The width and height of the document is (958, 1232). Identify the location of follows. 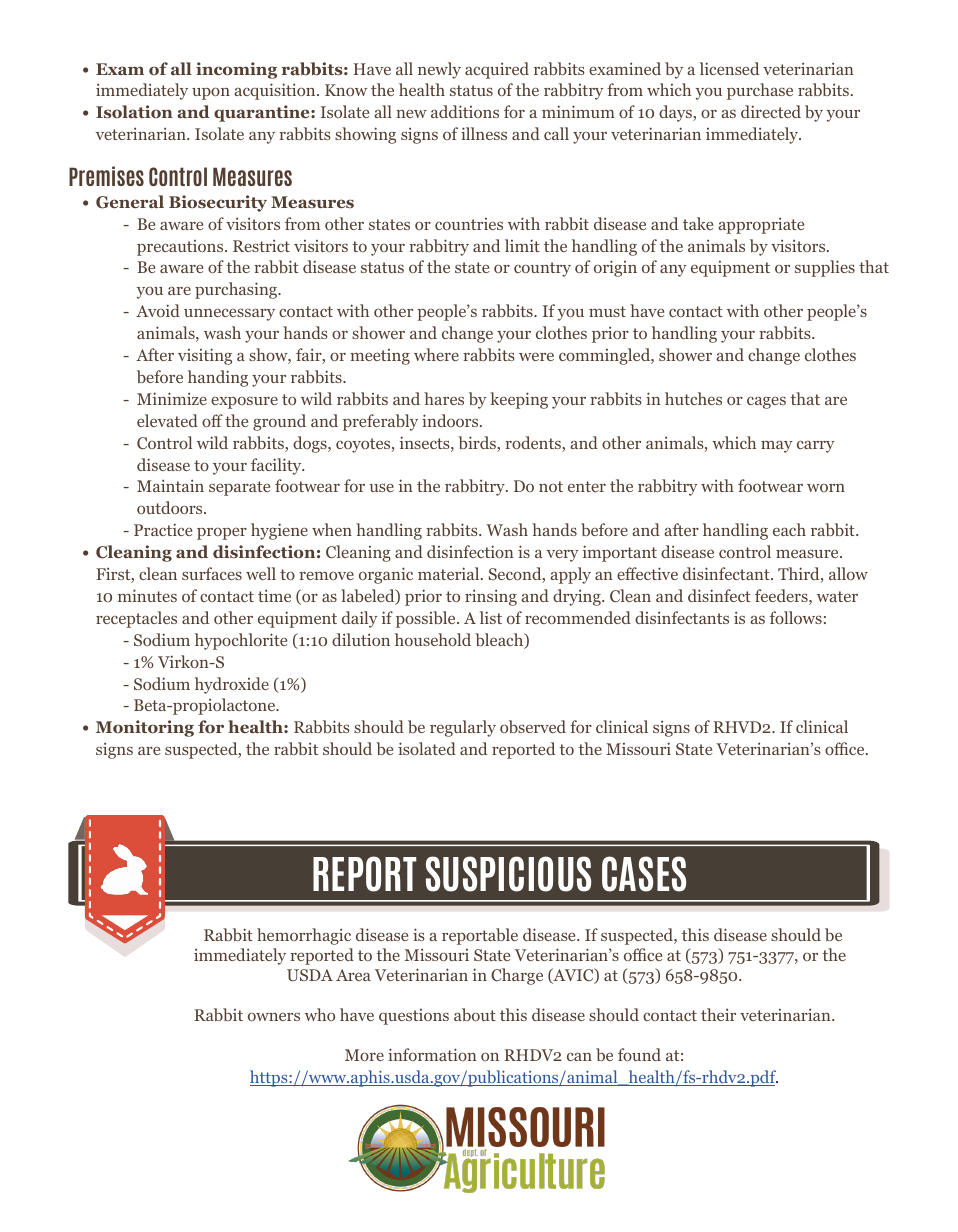
(796, 617).
